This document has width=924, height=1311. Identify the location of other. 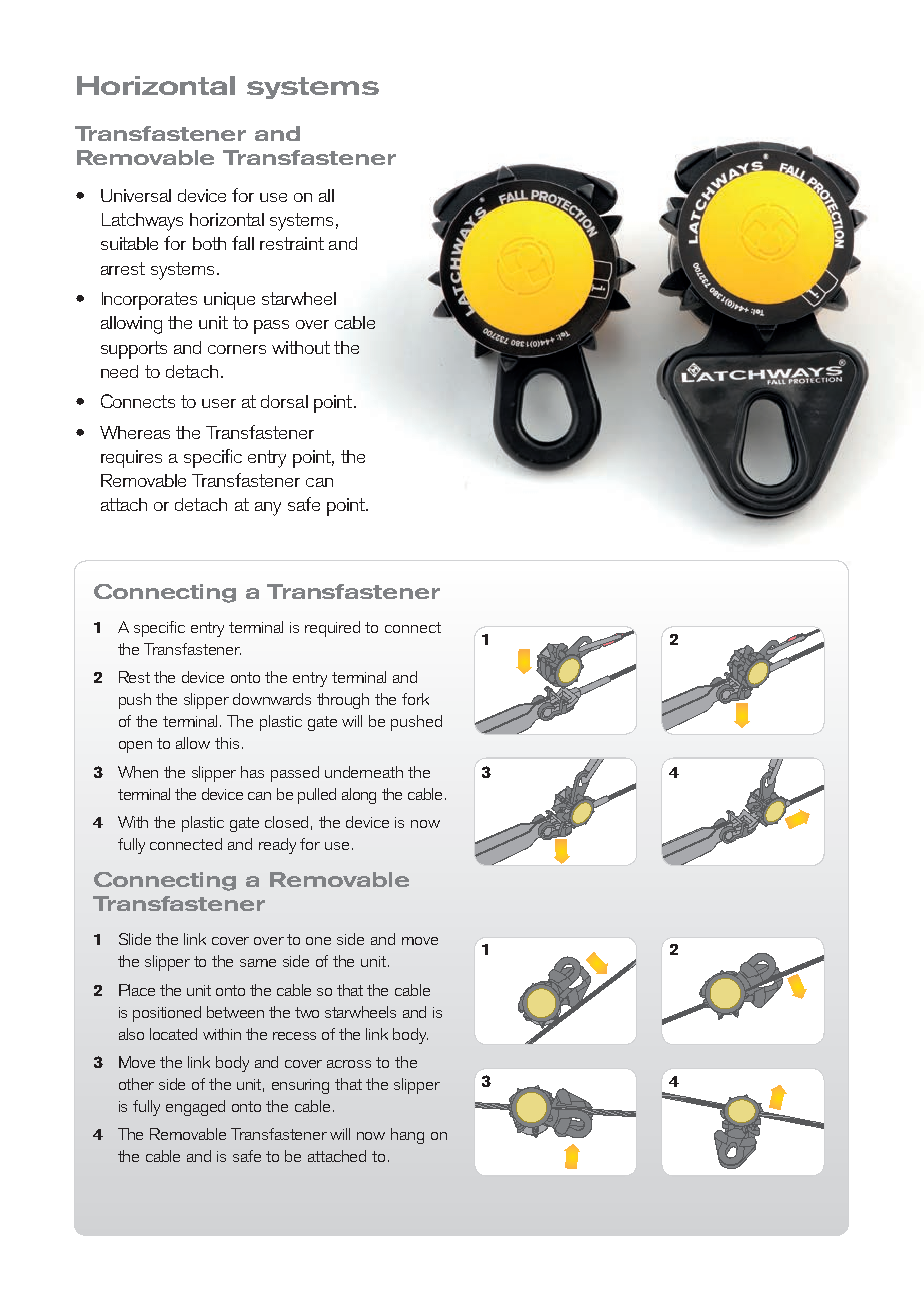
(136, 1084).
